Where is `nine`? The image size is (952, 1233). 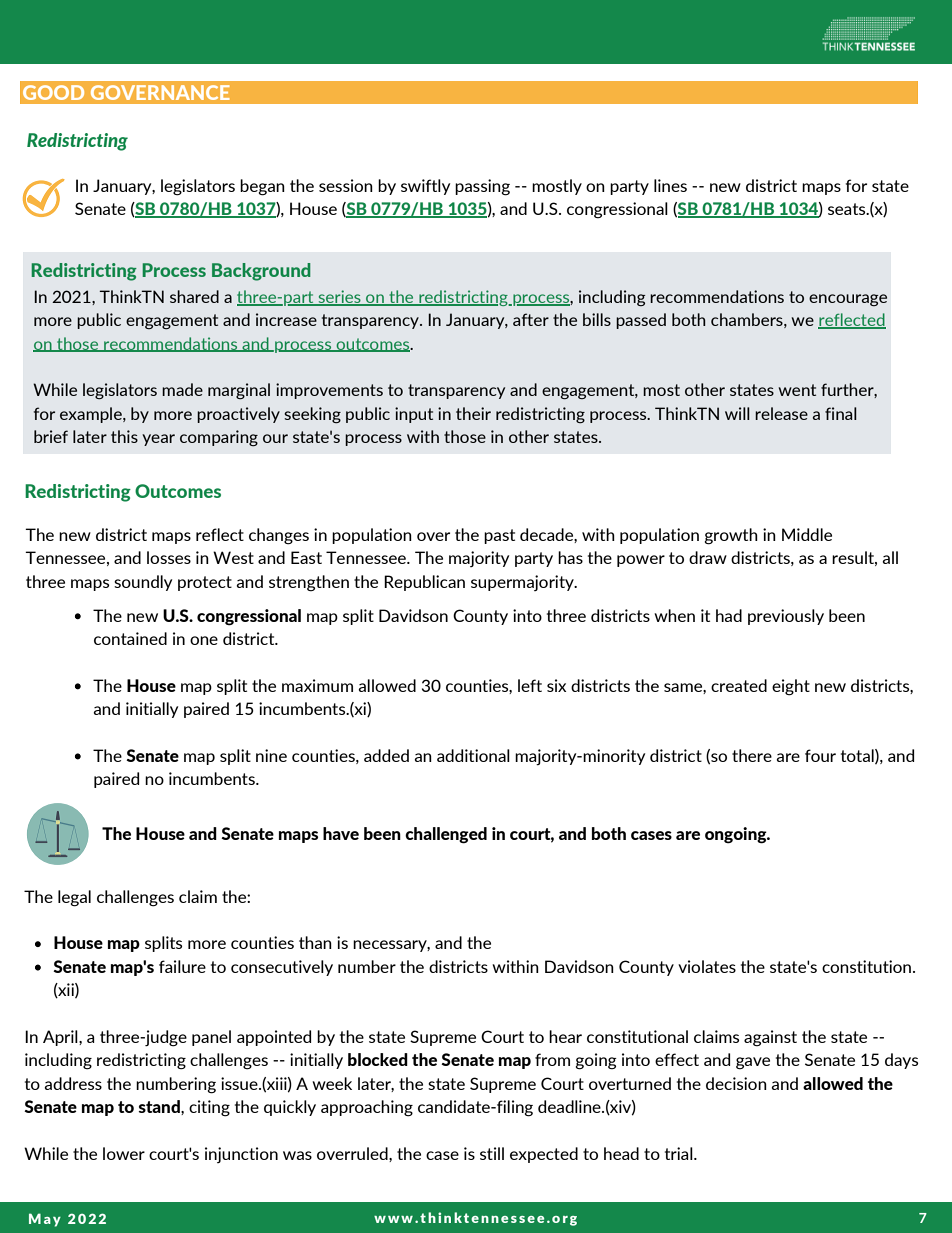
nine is located at coordinates (271, 755).
